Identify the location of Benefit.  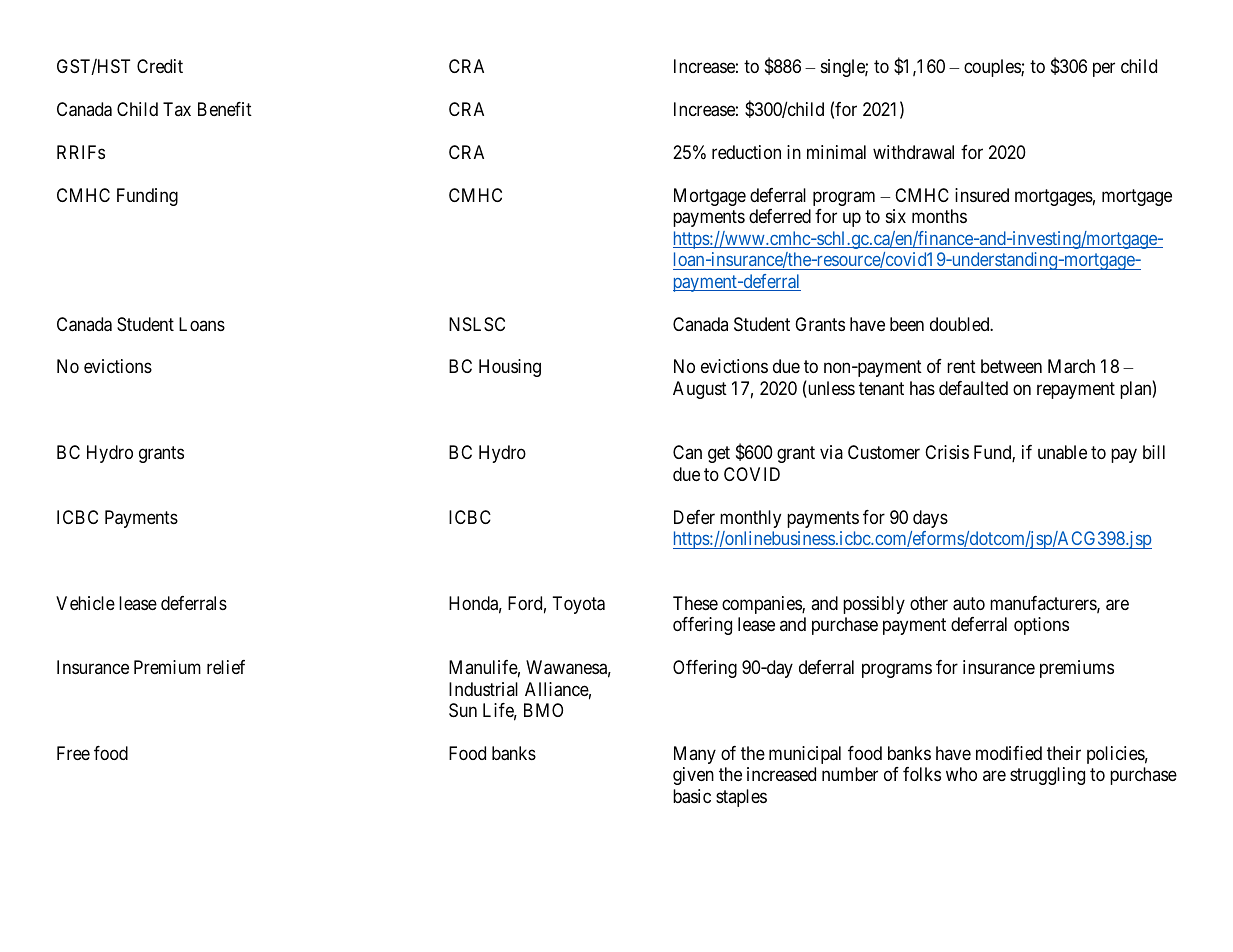
(225, 109).
